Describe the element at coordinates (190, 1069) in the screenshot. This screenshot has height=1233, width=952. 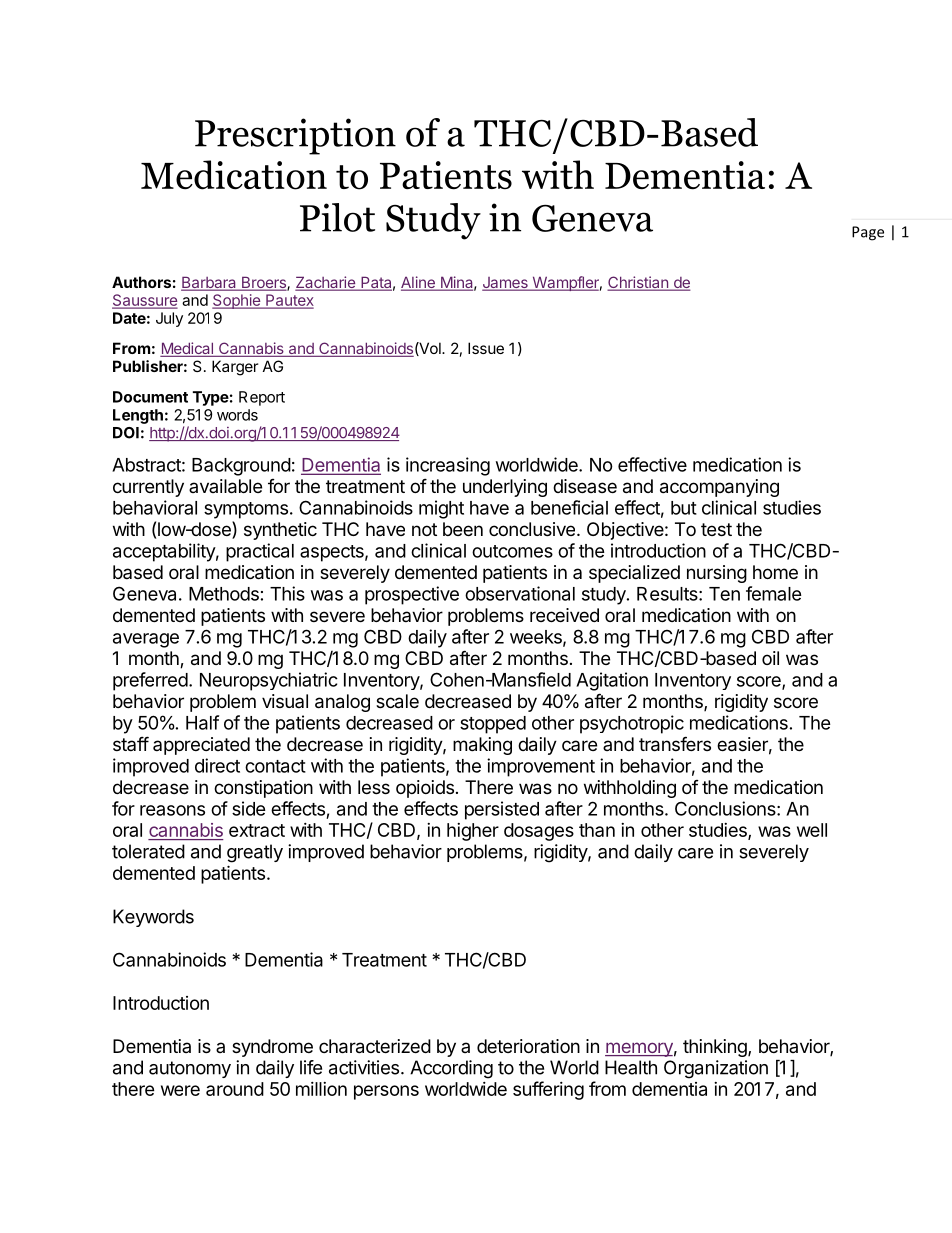
I see `autonomy` at that location.
